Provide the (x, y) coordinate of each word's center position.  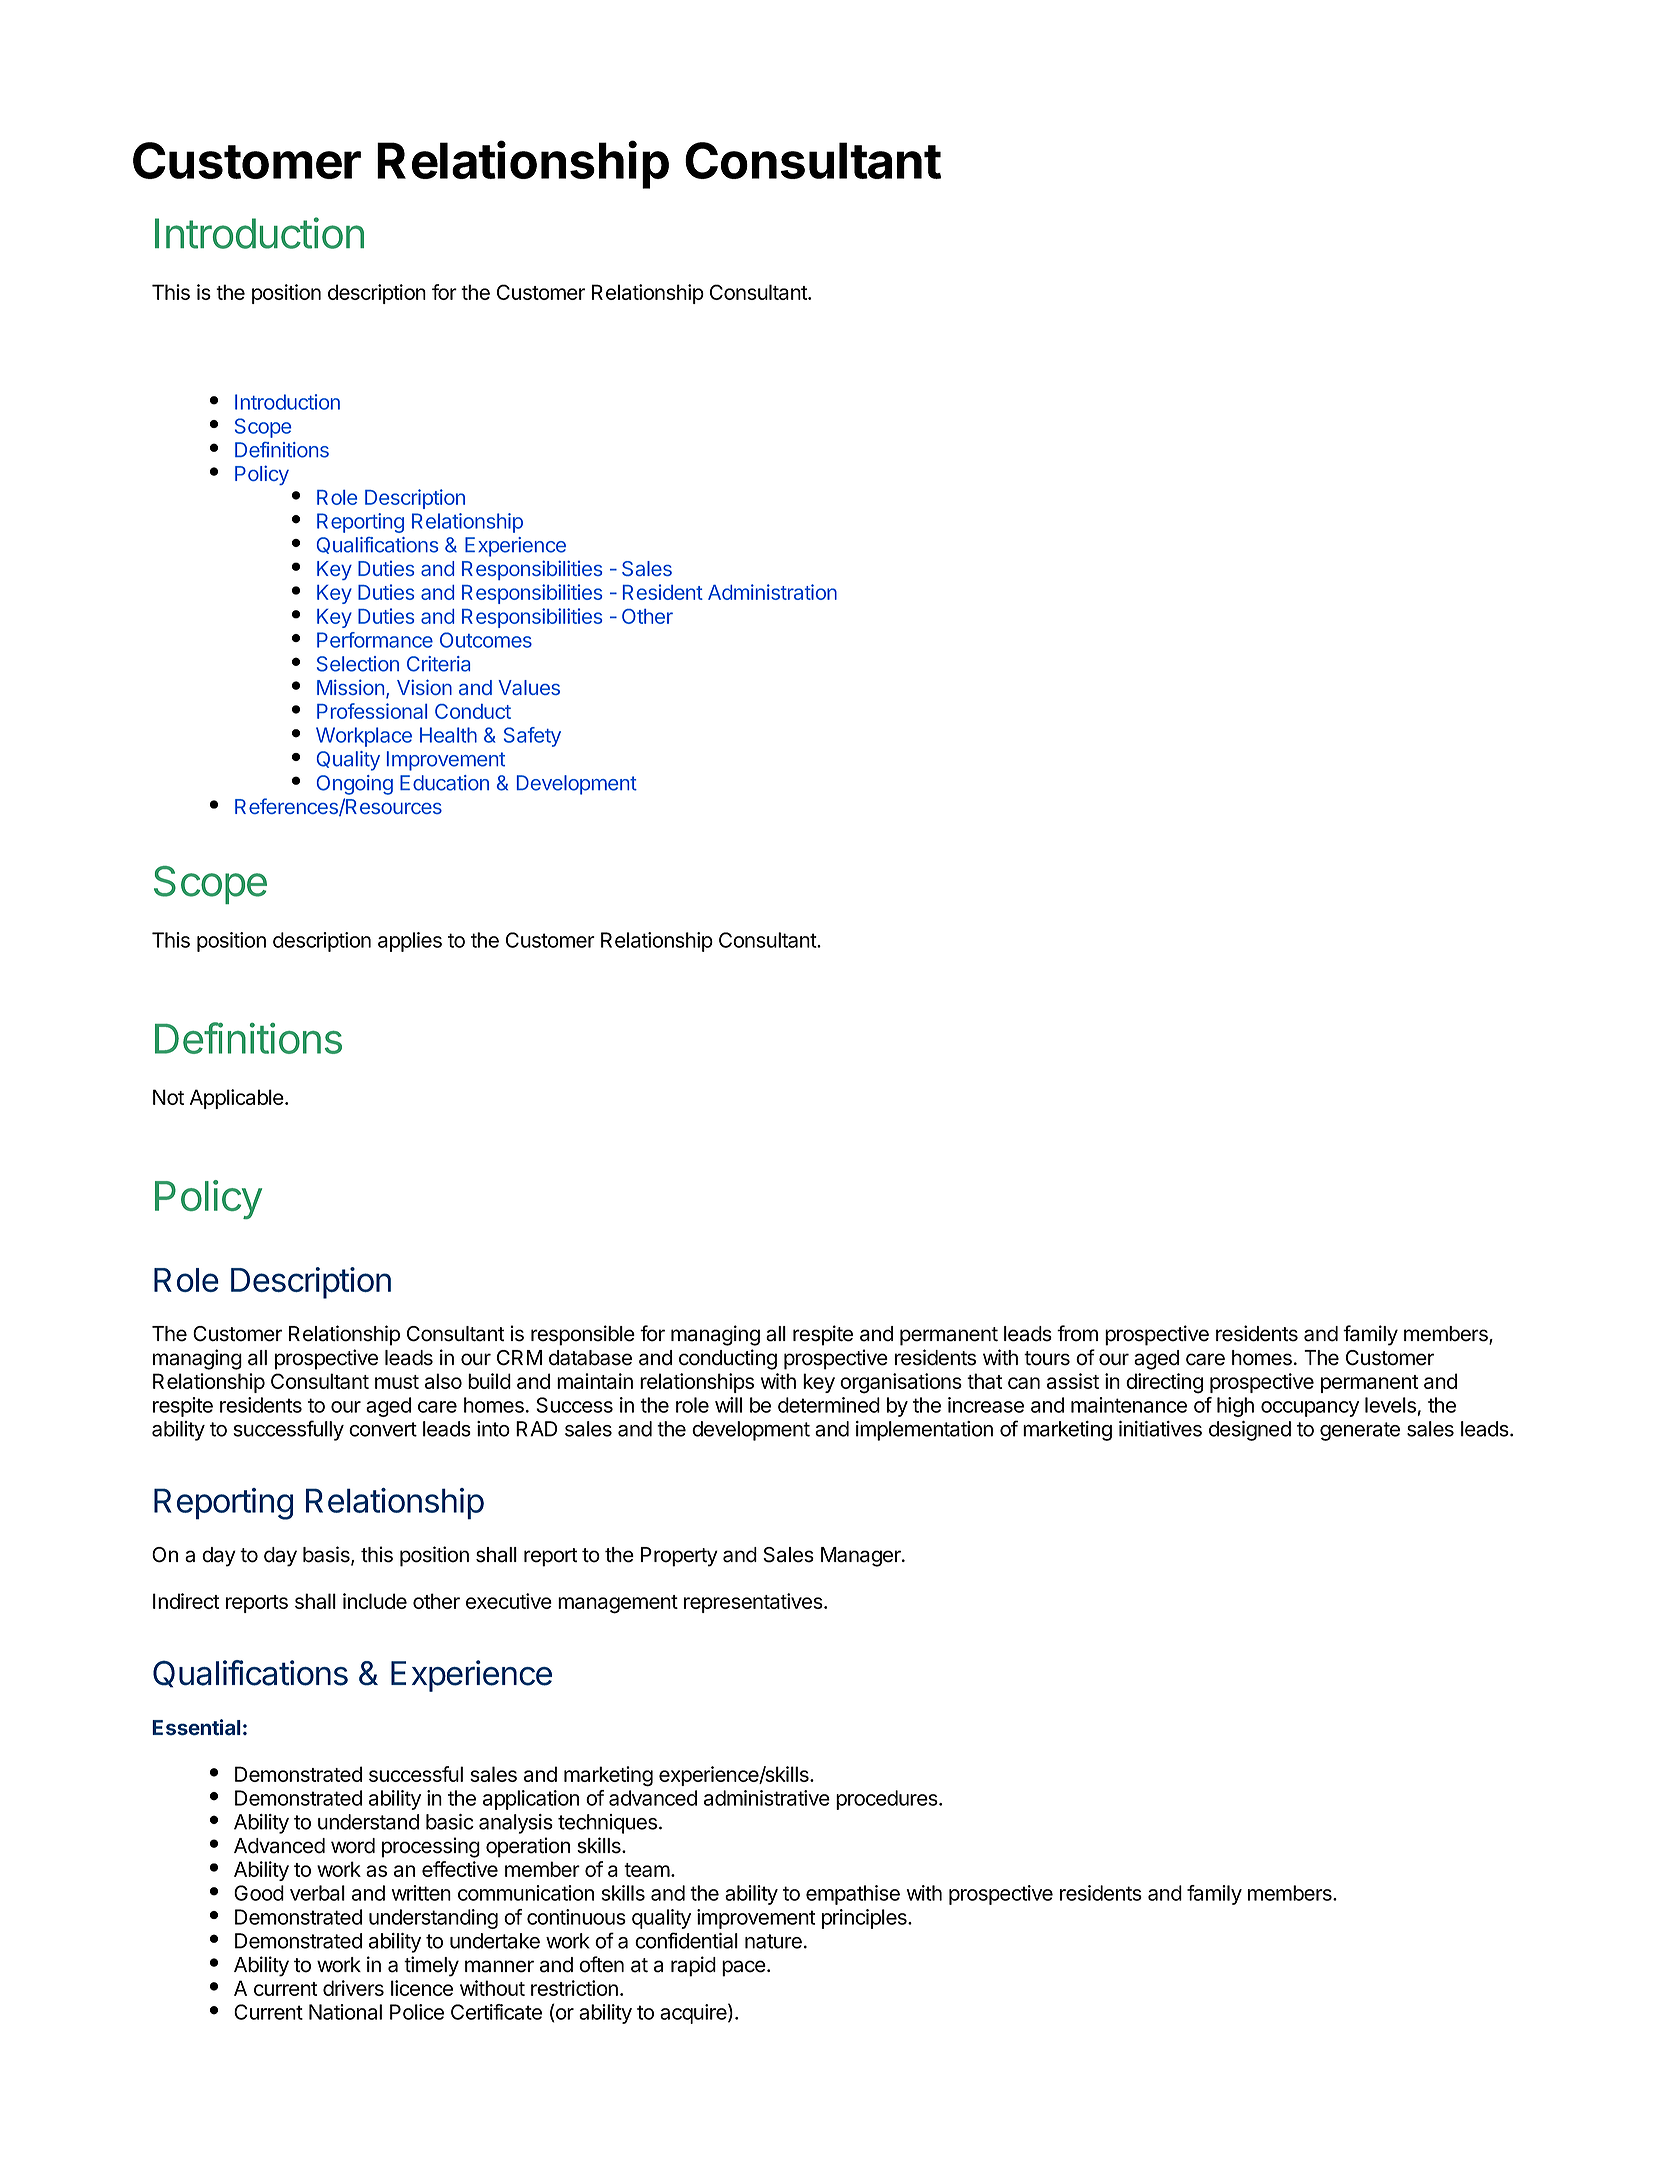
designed (1250, 1431)
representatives (754, 1603)
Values (529, 687)
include (375, 1601)
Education (444, 783)
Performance (375, 640)
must (397, 1382)
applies (410, 942)
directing (1164, 1383)
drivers (353, 1988)
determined (829, 1405)
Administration (772, 592)
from (1077, 1333)
